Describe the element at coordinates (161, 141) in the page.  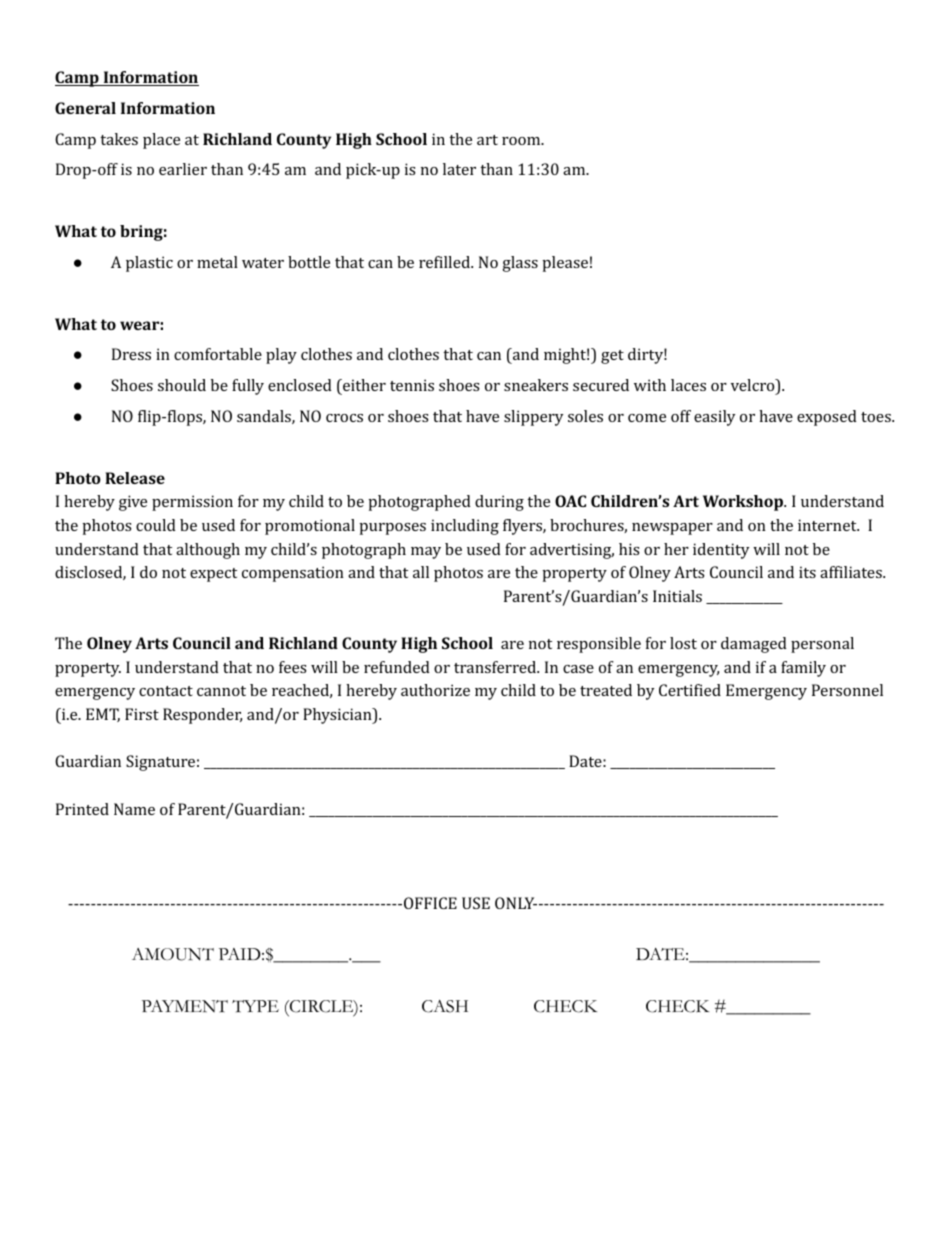
I see `place` at that location.
